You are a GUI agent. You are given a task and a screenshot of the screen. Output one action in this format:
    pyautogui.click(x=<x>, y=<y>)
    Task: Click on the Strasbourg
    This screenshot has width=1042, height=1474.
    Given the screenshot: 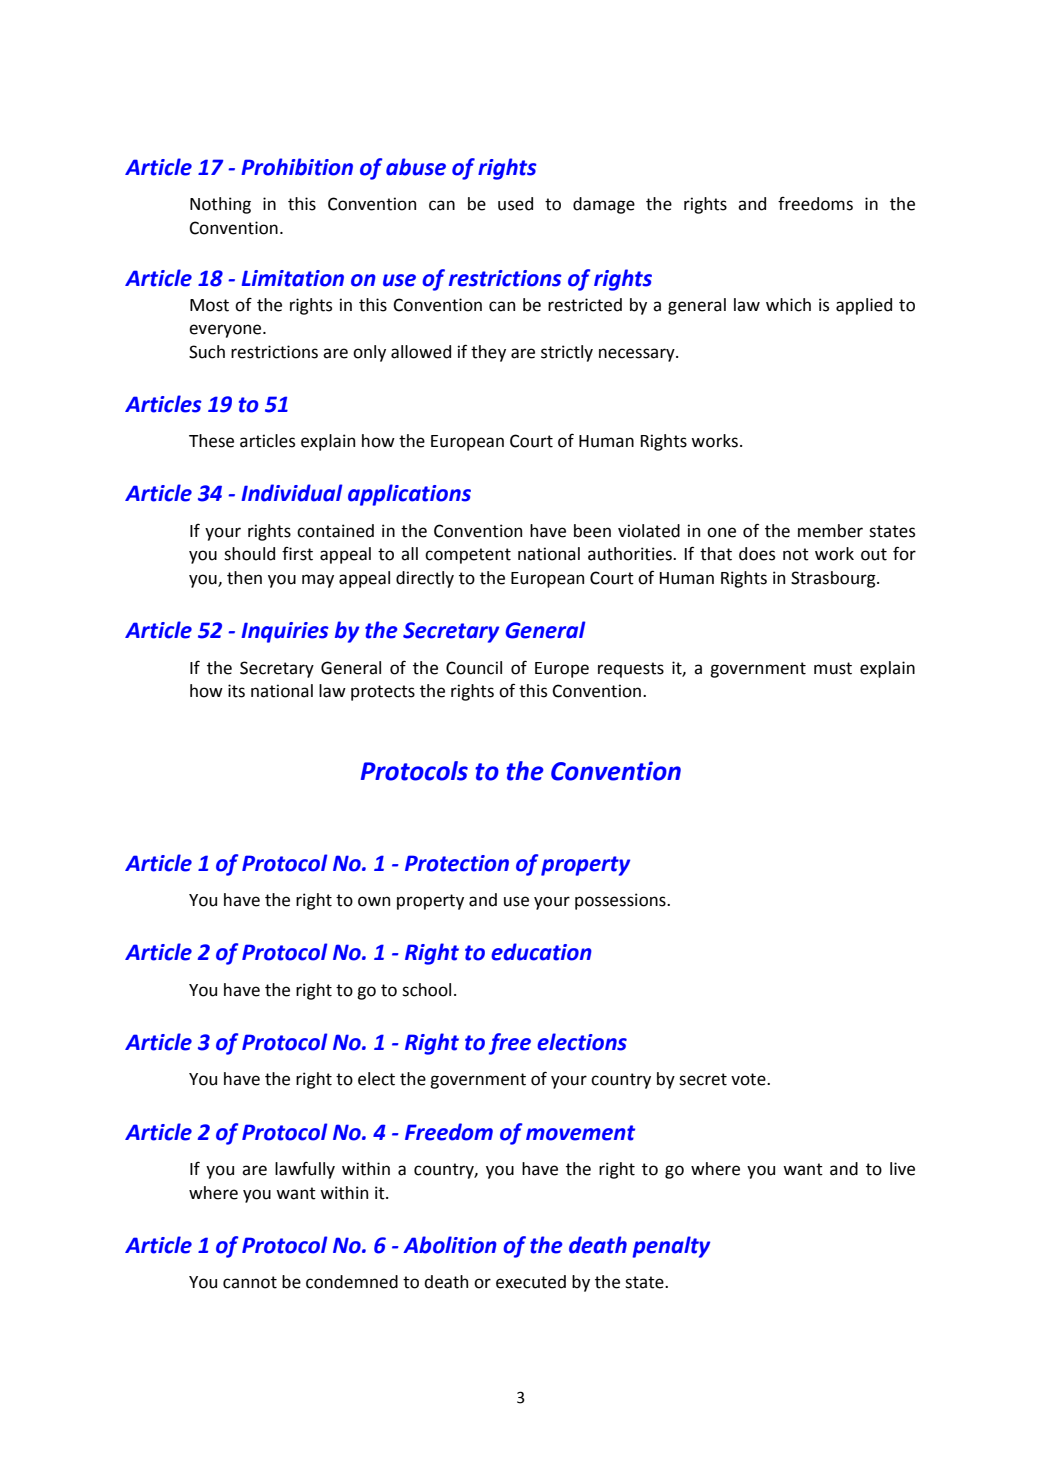 What is the action you would take?
    pyautogui.click(x=834, y=579)
